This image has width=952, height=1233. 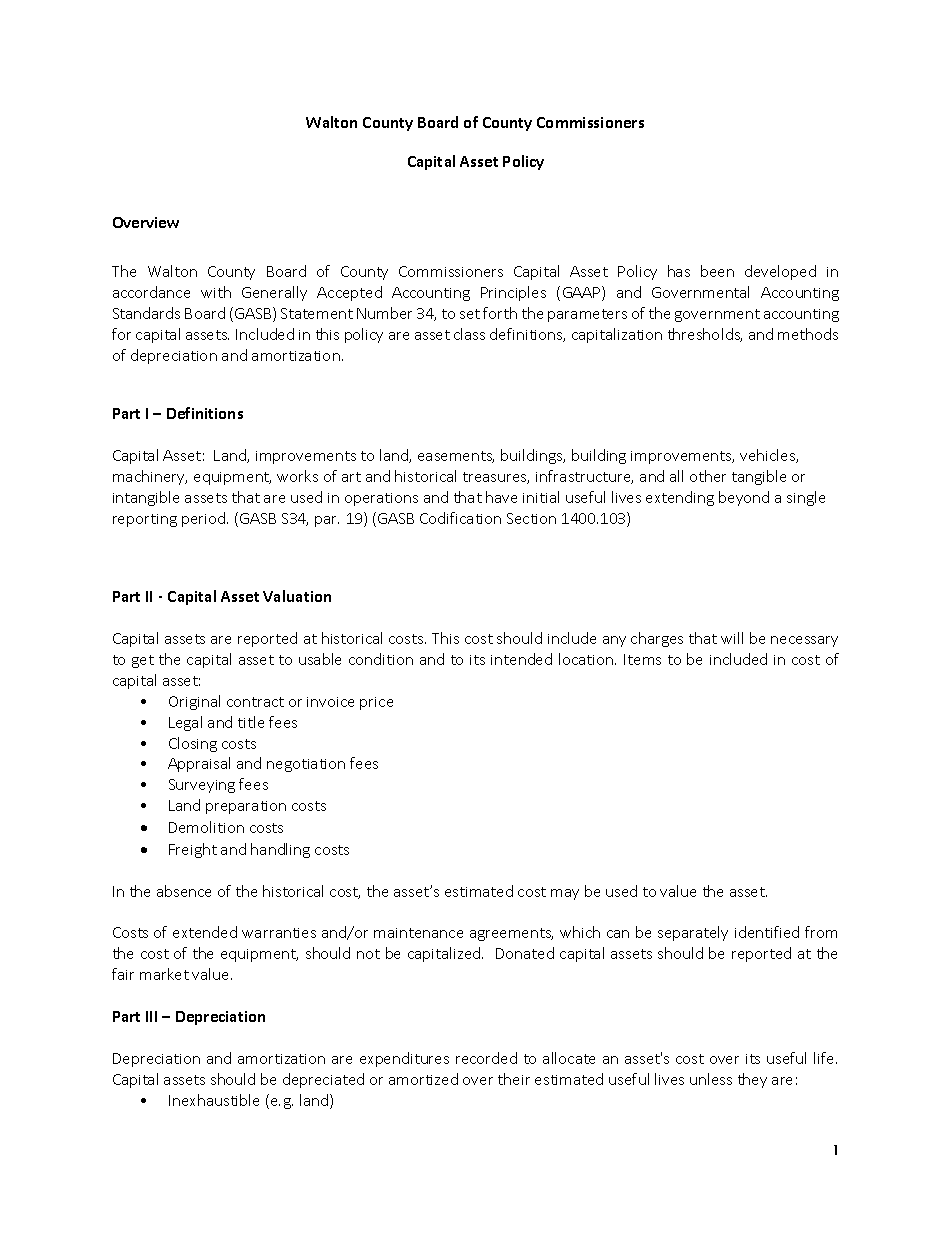 I want to click on Valuation, so click(x=297, y=596).
